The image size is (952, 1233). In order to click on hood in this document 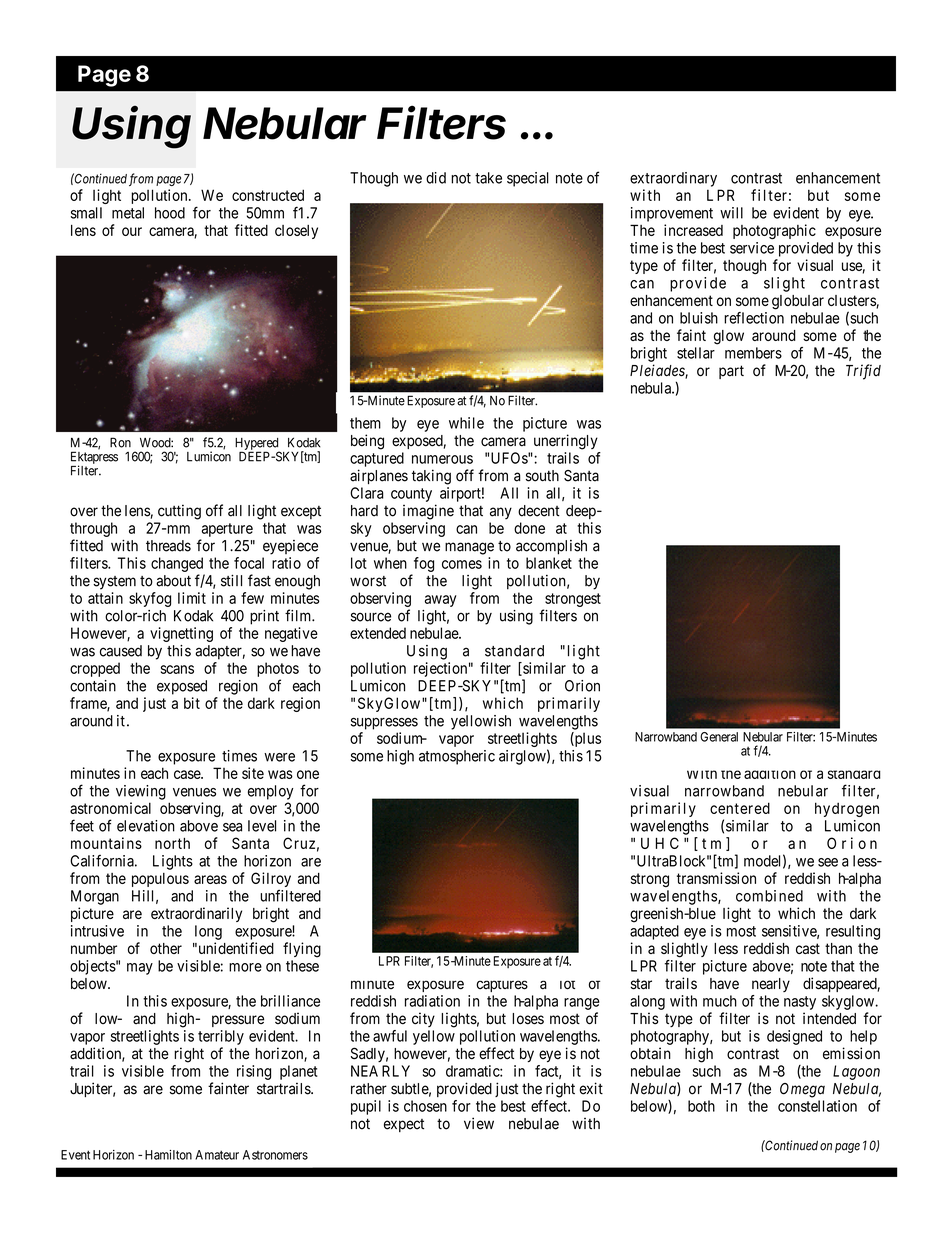, I will do `click(170, 213)`.
